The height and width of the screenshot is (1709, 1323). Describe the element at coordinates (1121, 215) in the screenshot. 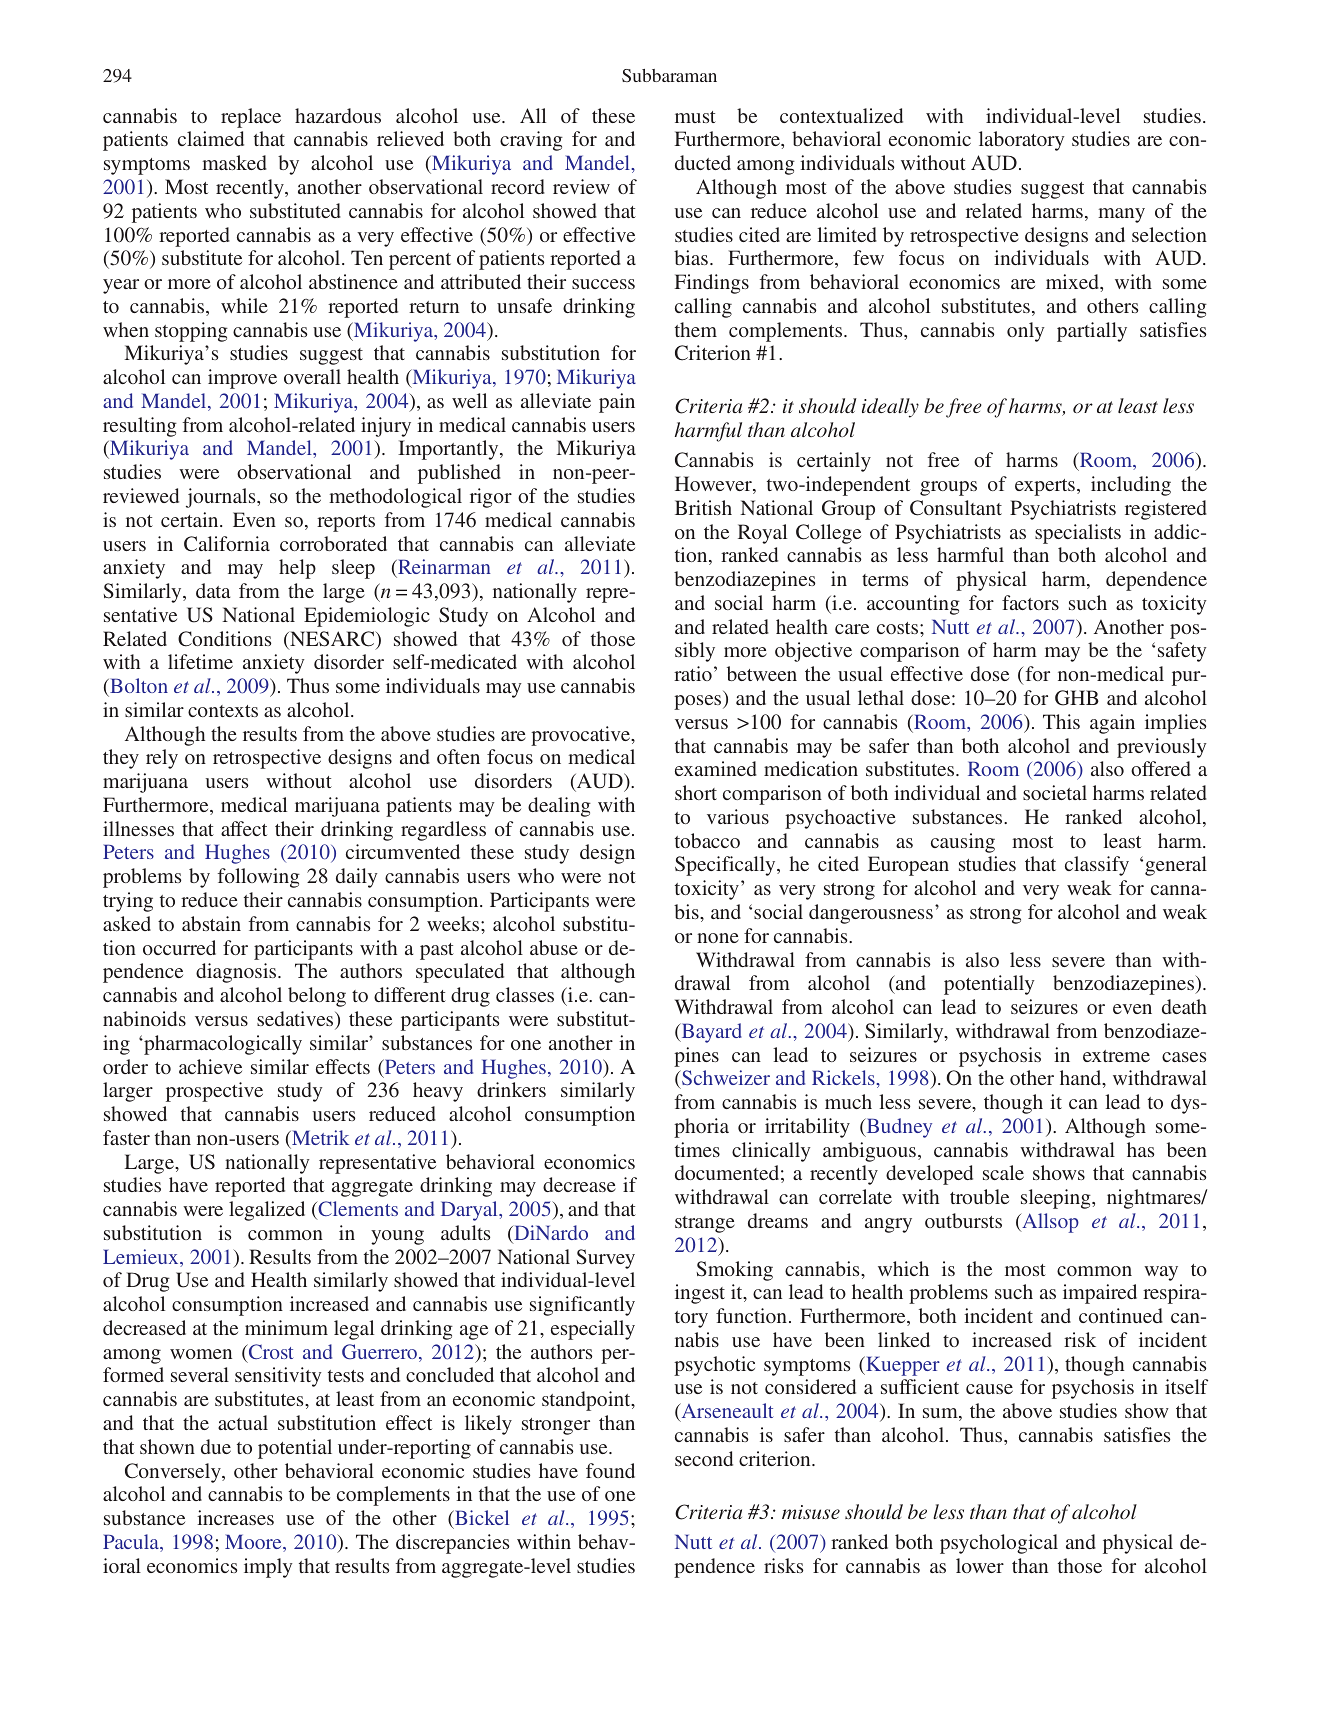

I see `many` at that location.
